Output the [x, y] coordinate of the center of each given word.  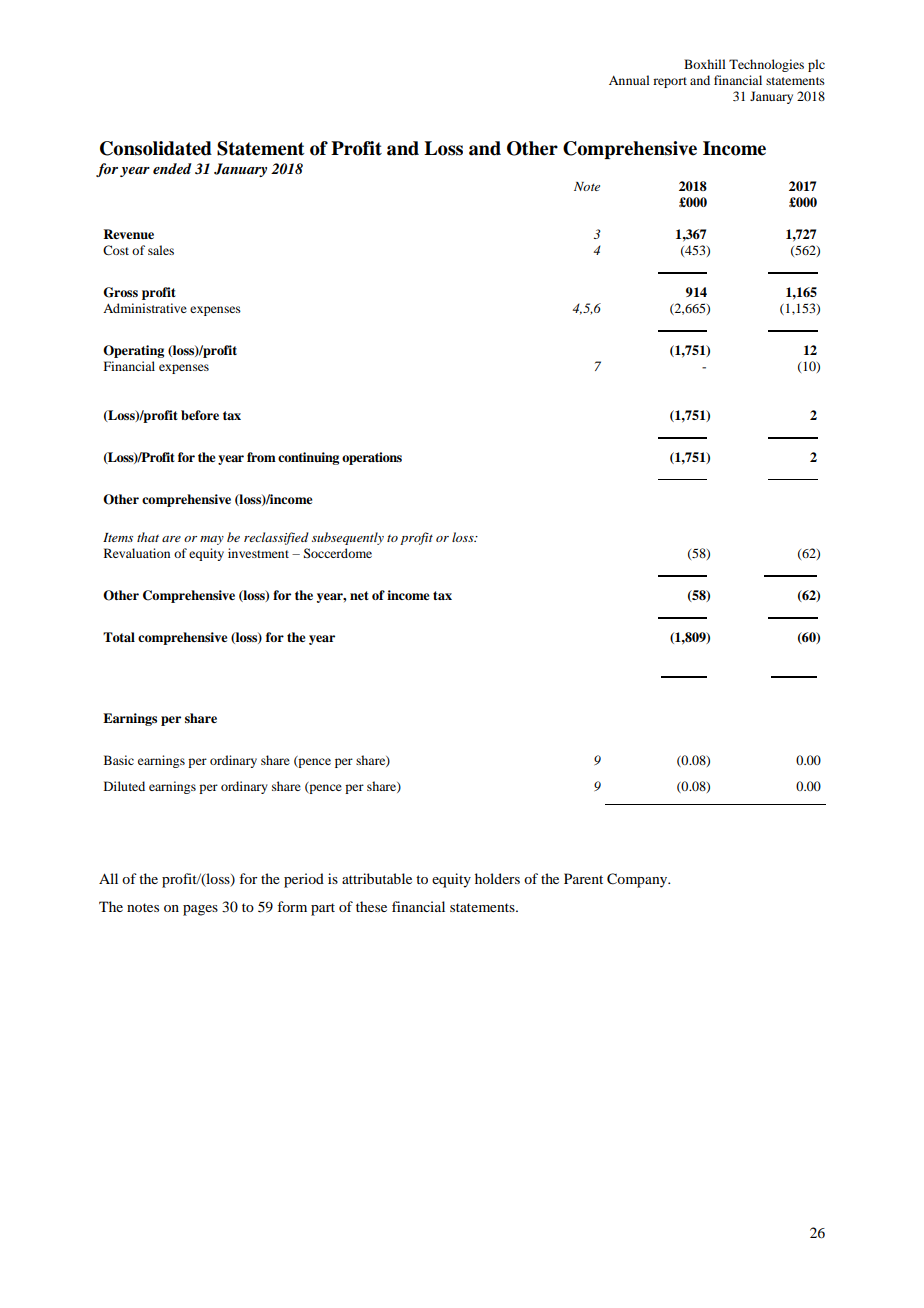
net [359, 595]
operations [372, 458]
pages [200, 910]
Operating [133, 351]
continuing [308, 458]
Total [119, 637]
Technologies [766, 65]
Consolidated [156, 148]
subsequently [348, 538]
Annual [629, 80]
